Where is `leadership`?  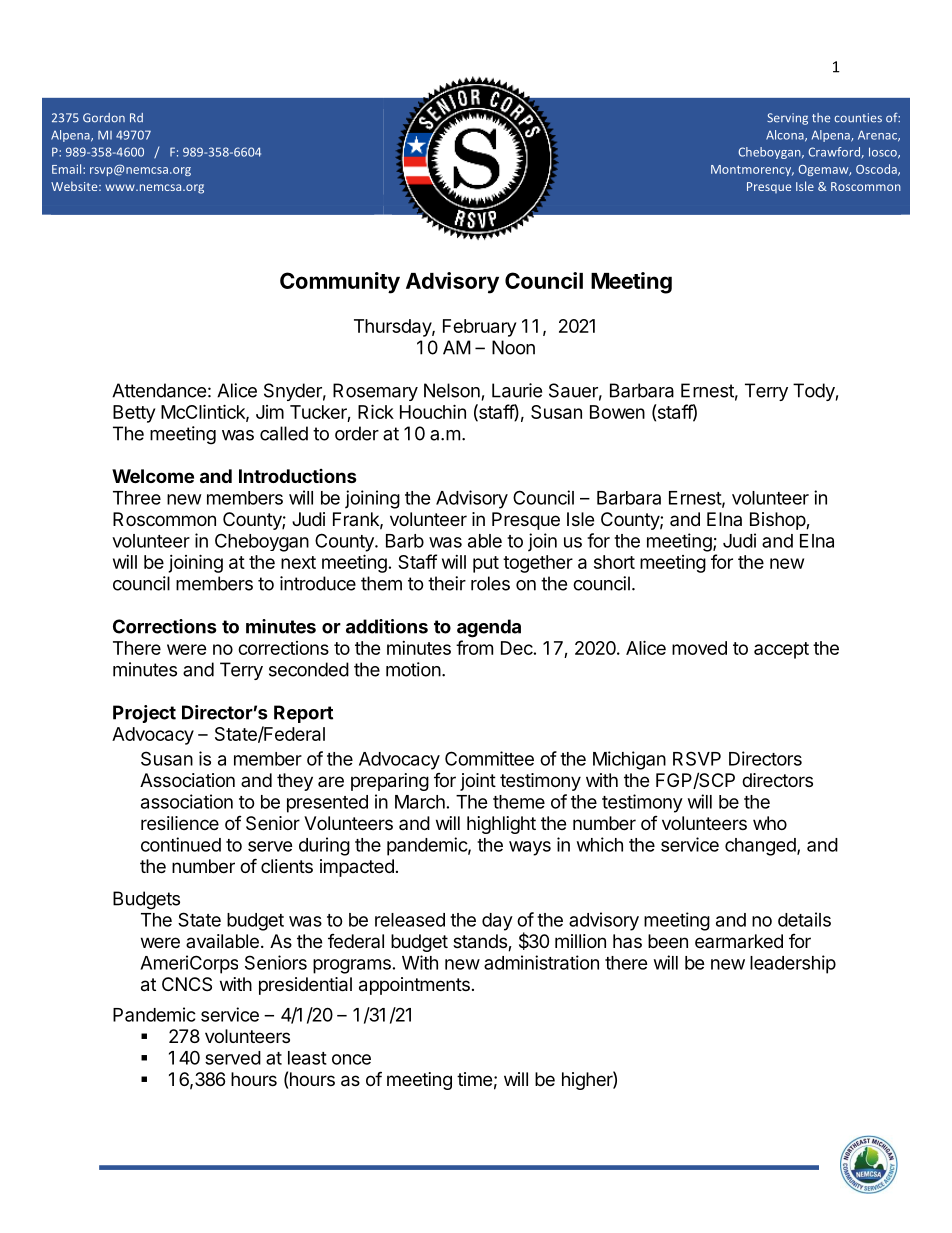 leadership is located at coordinates (793, 964).
